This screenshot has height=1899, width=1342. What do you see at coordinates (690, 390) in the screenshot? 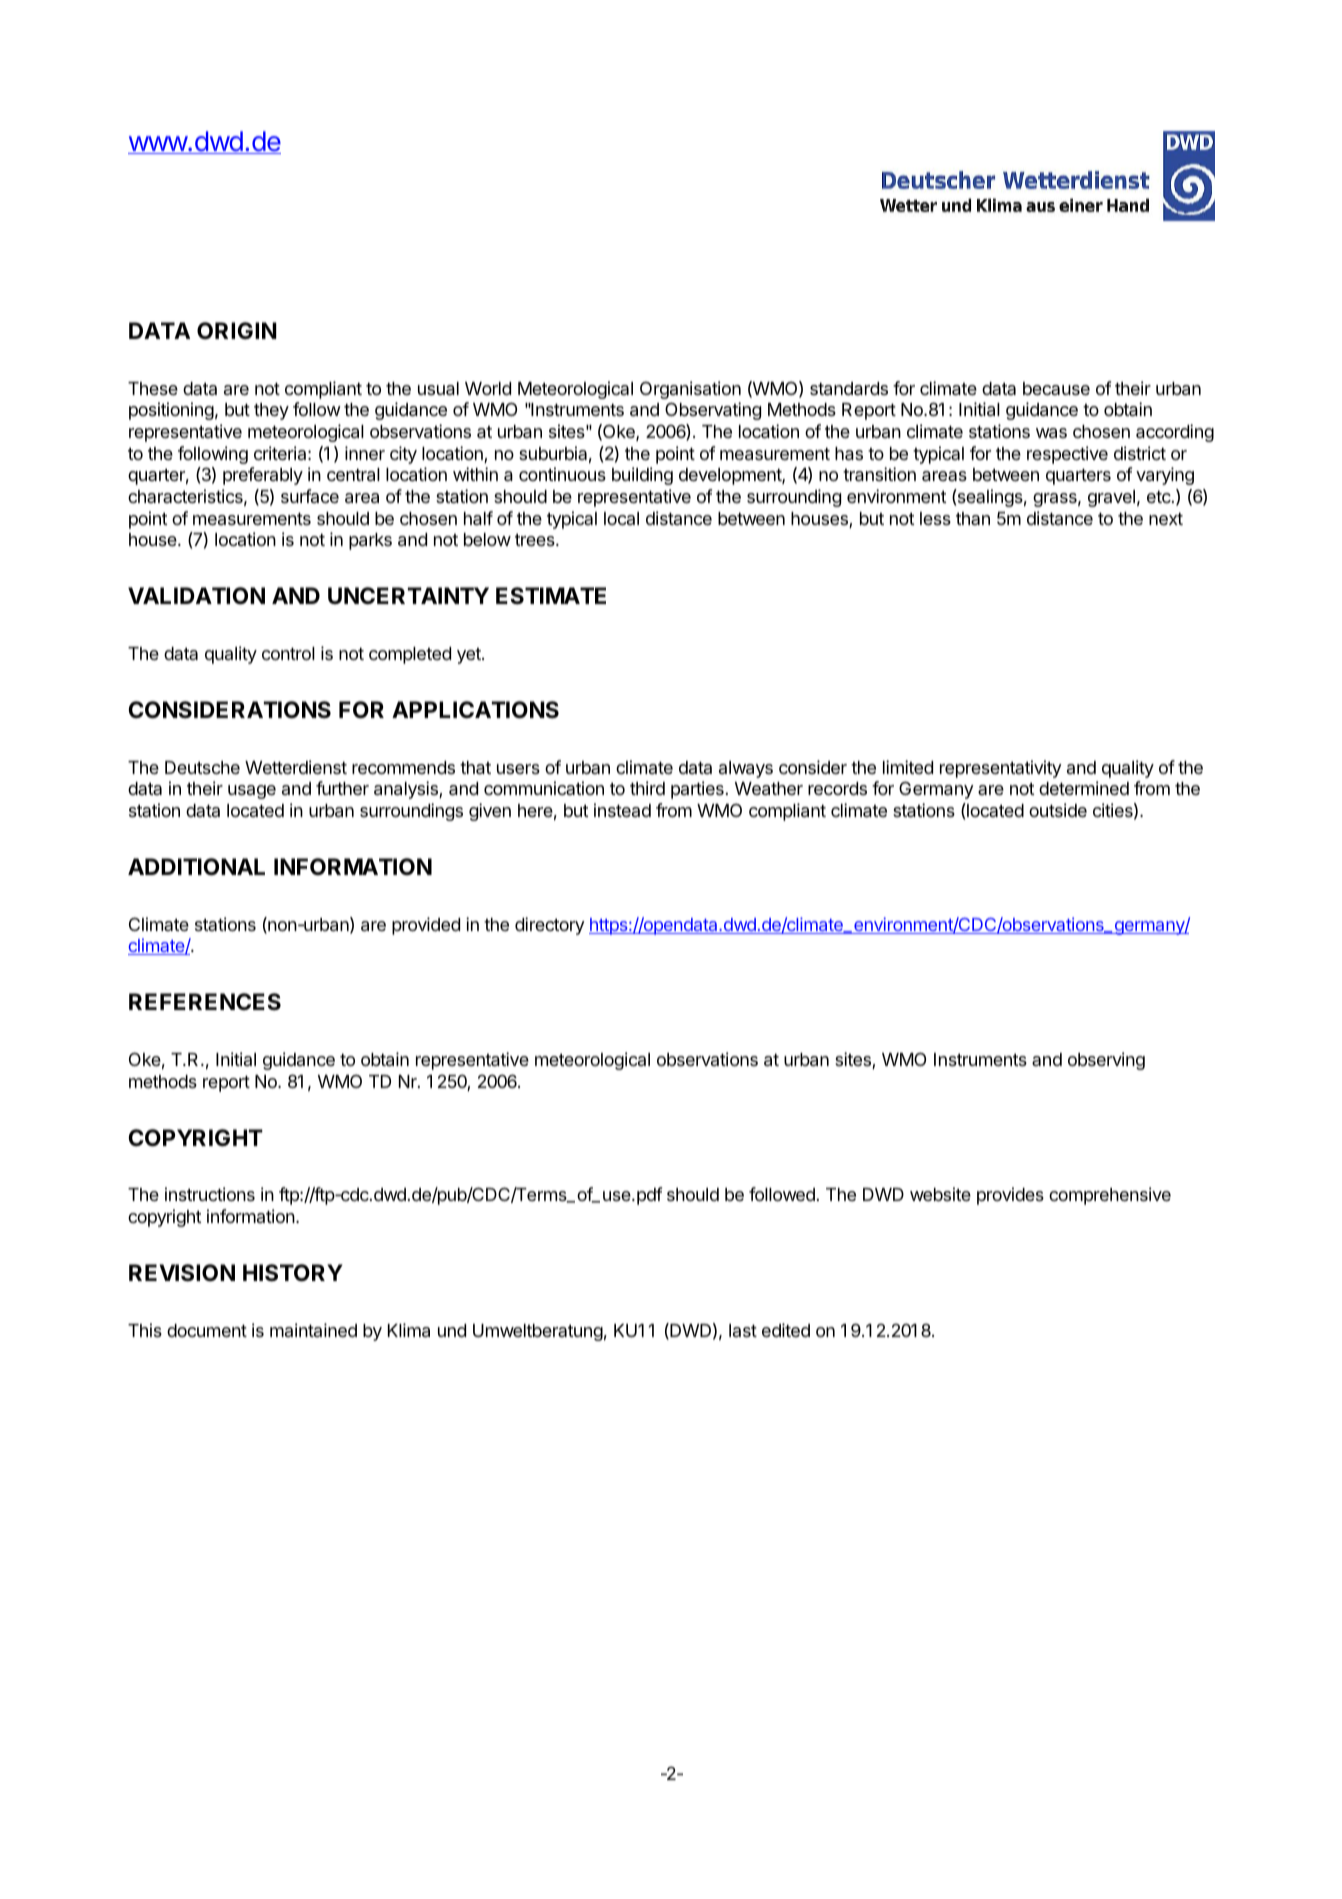
I see `Organisation` at bounding box center [690, 390].
